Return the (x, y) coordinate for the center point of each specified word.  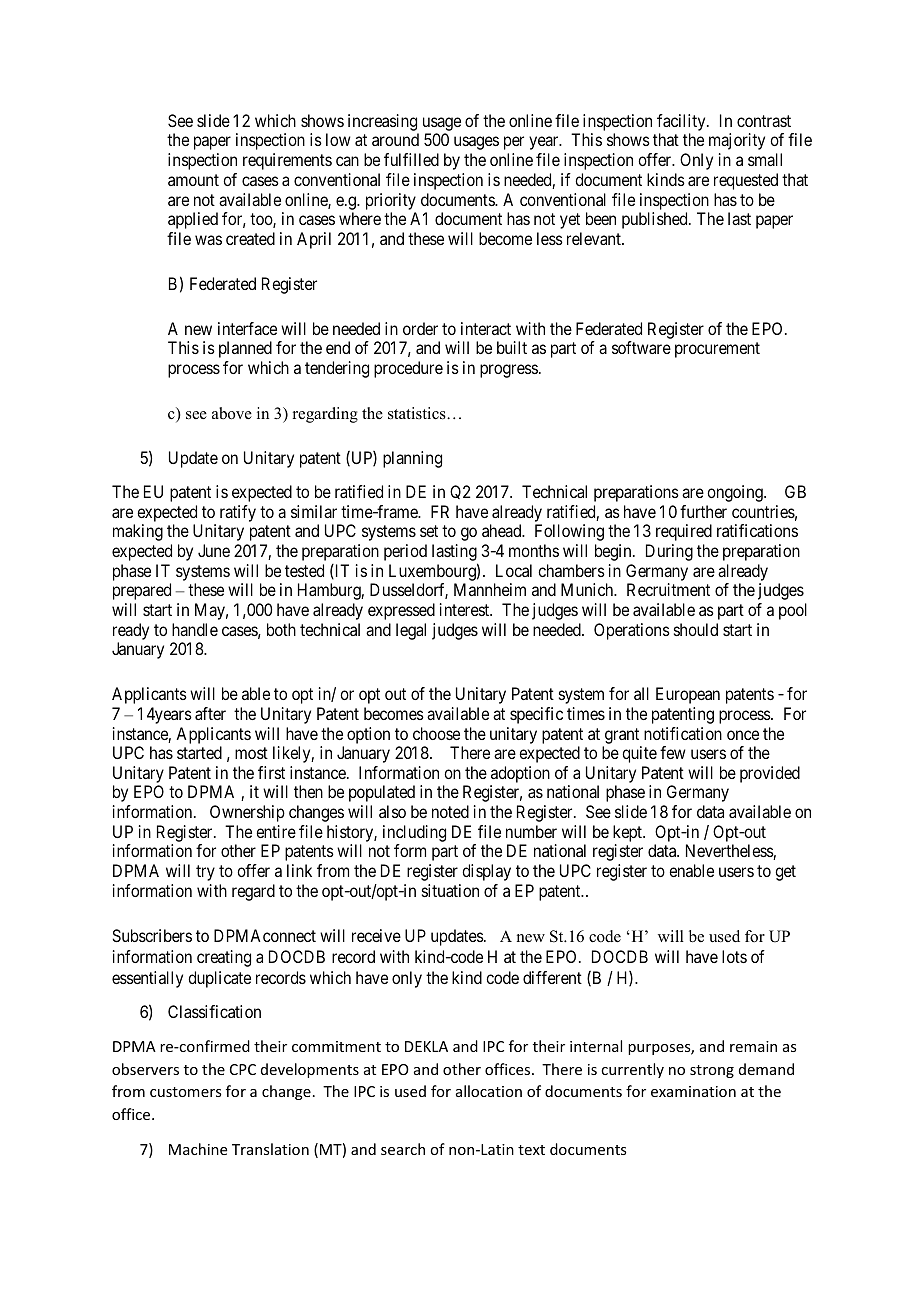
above (232, 413)
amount (193, 180)
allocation (489, 1091)
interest (466, 609)
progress (509, 371)
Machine (198, 1149)
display (486, 872)
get (785, 873)
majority (737, 141)
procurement (717, 350)
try (205, 873)
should (696, 629)
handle (195, 629)
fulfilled (411, 159)
